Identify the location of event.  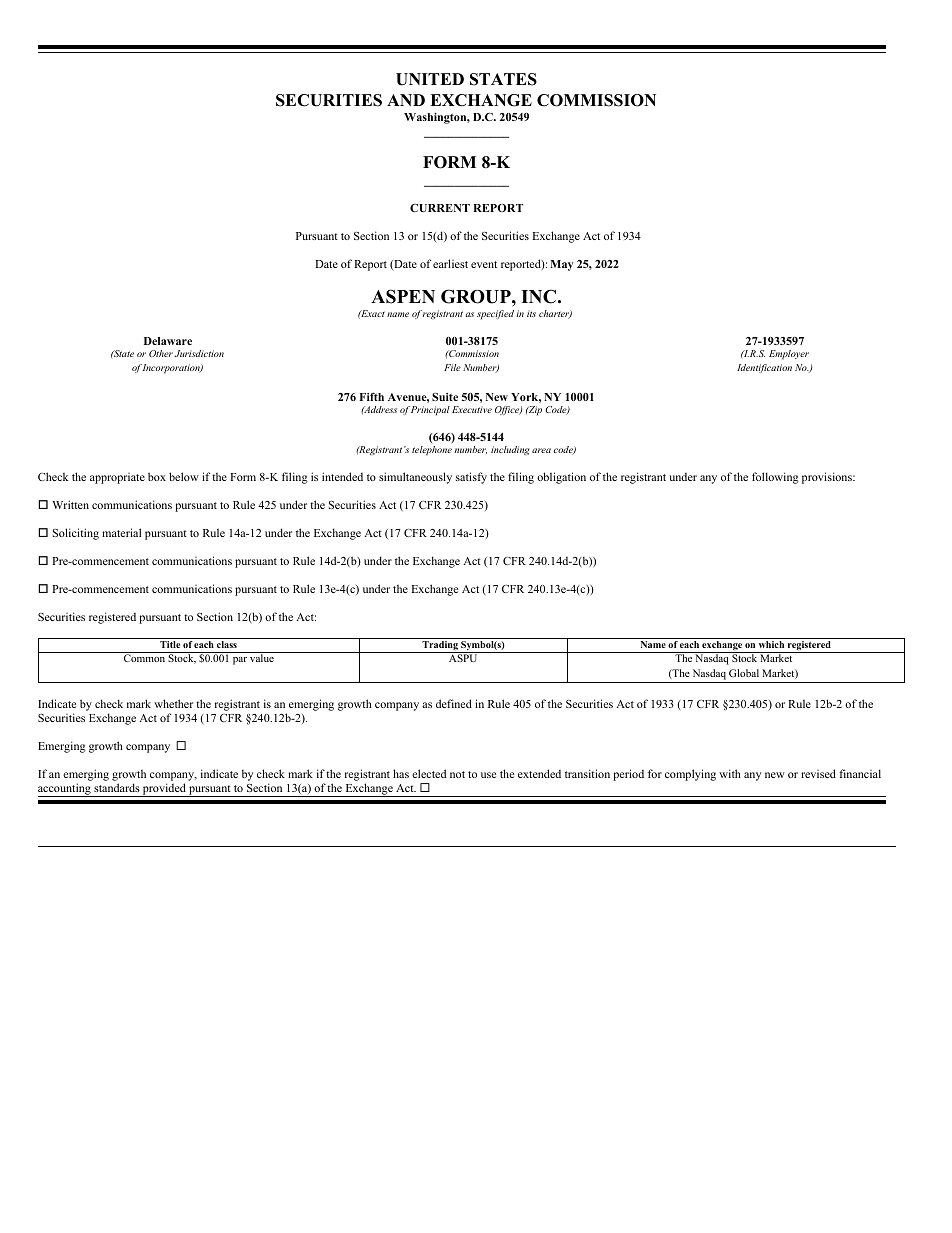
(484, 264).
